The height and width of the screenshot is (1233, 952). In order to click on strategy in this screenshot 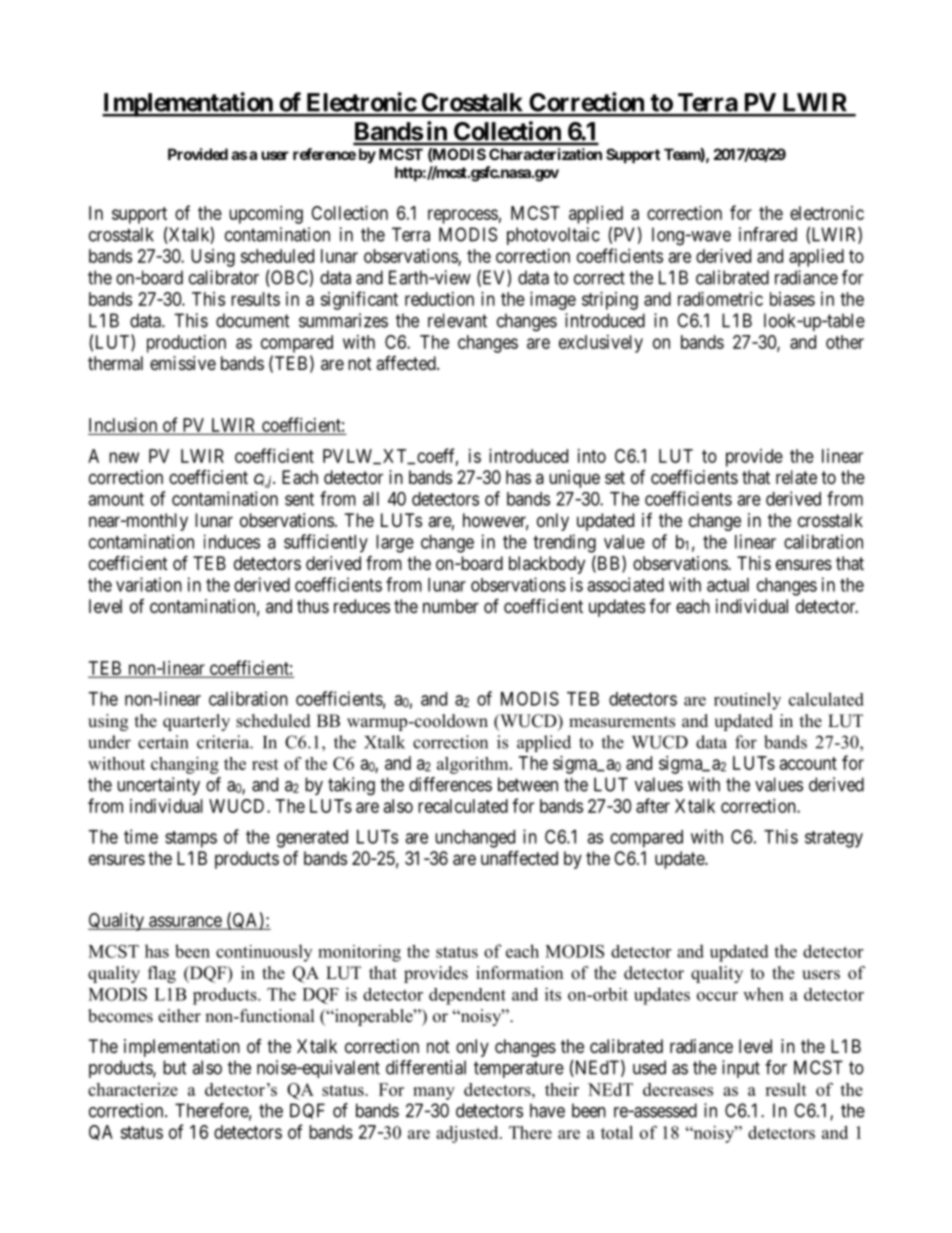, I will do `click(834, 839)`.
